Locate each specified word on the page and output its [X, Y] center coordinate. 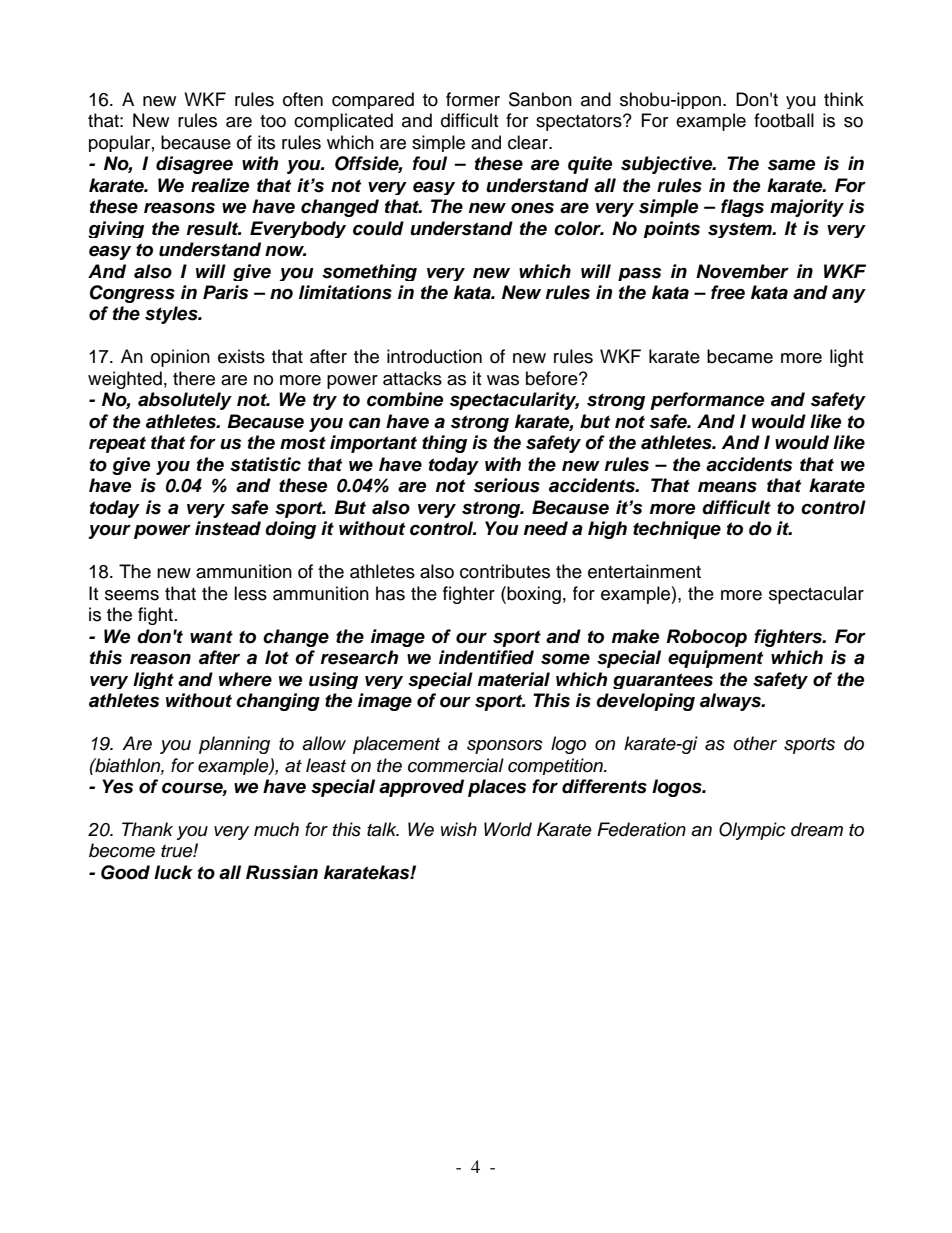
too [273, 121]
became [740, 356]
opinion [180, 358]
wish [459, 829]
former [473, 99]
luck [173, 872]
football [784, 120]
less [250, 593]
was [503, 380]
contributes [505, 571]
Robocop [706, 638]
